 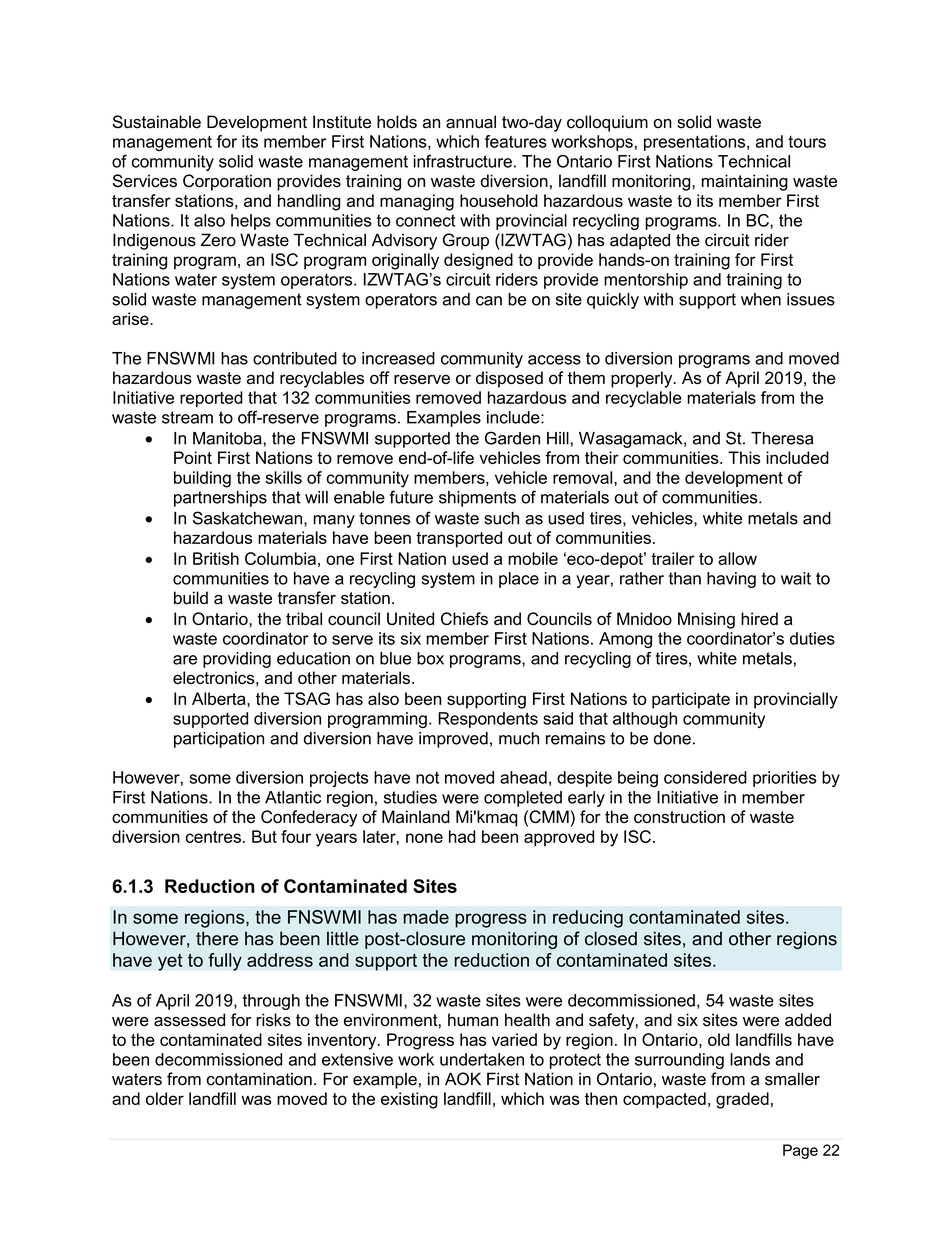 What do you see at coordinates (696, 143) in the image?
I see `presentations` at bounding box center [696, 143].
